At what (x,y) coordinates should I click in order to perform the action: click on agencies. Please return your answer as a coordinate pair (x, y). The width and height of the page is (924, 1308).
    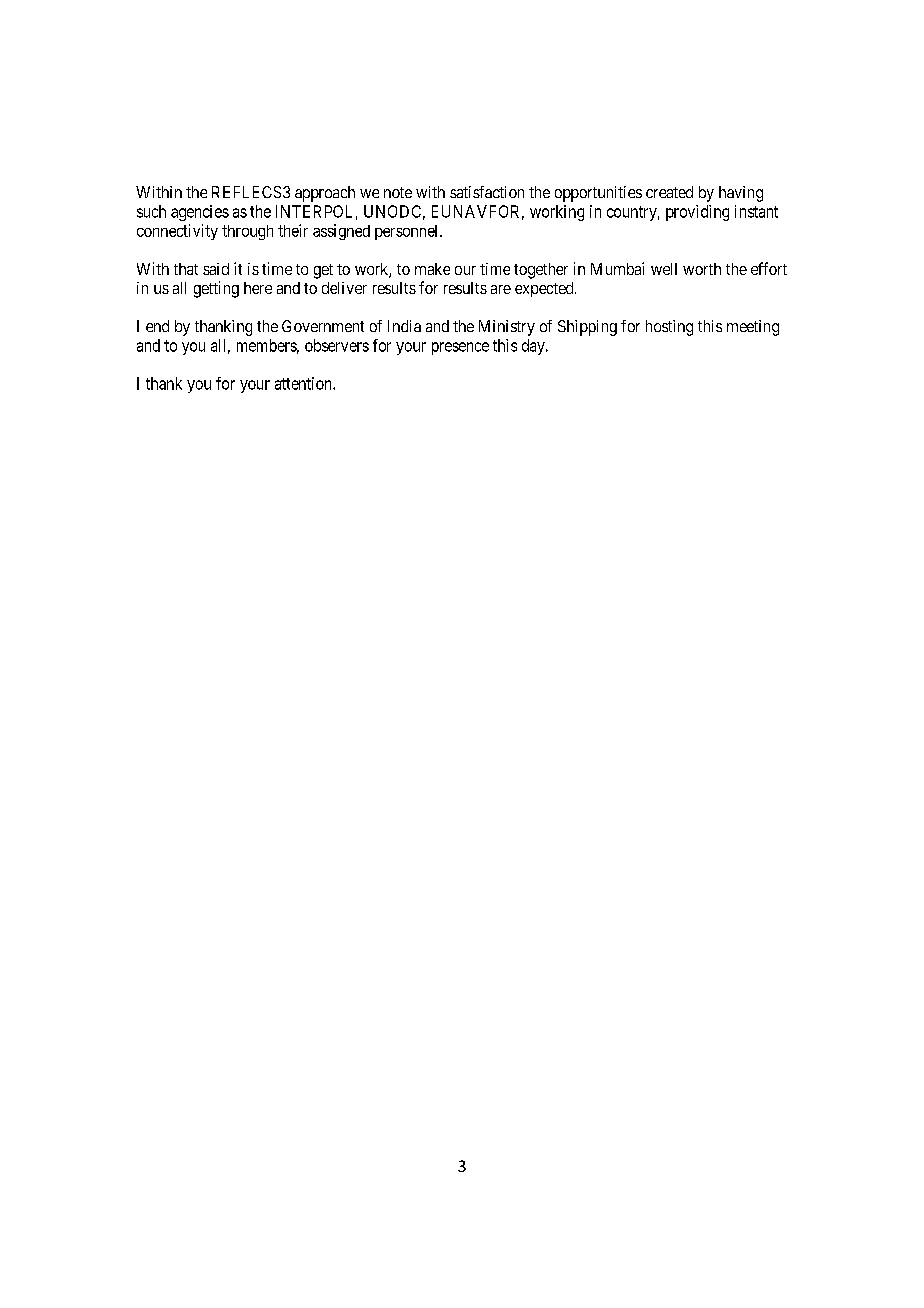
    Looking at the image, I should click on (200, 213).
